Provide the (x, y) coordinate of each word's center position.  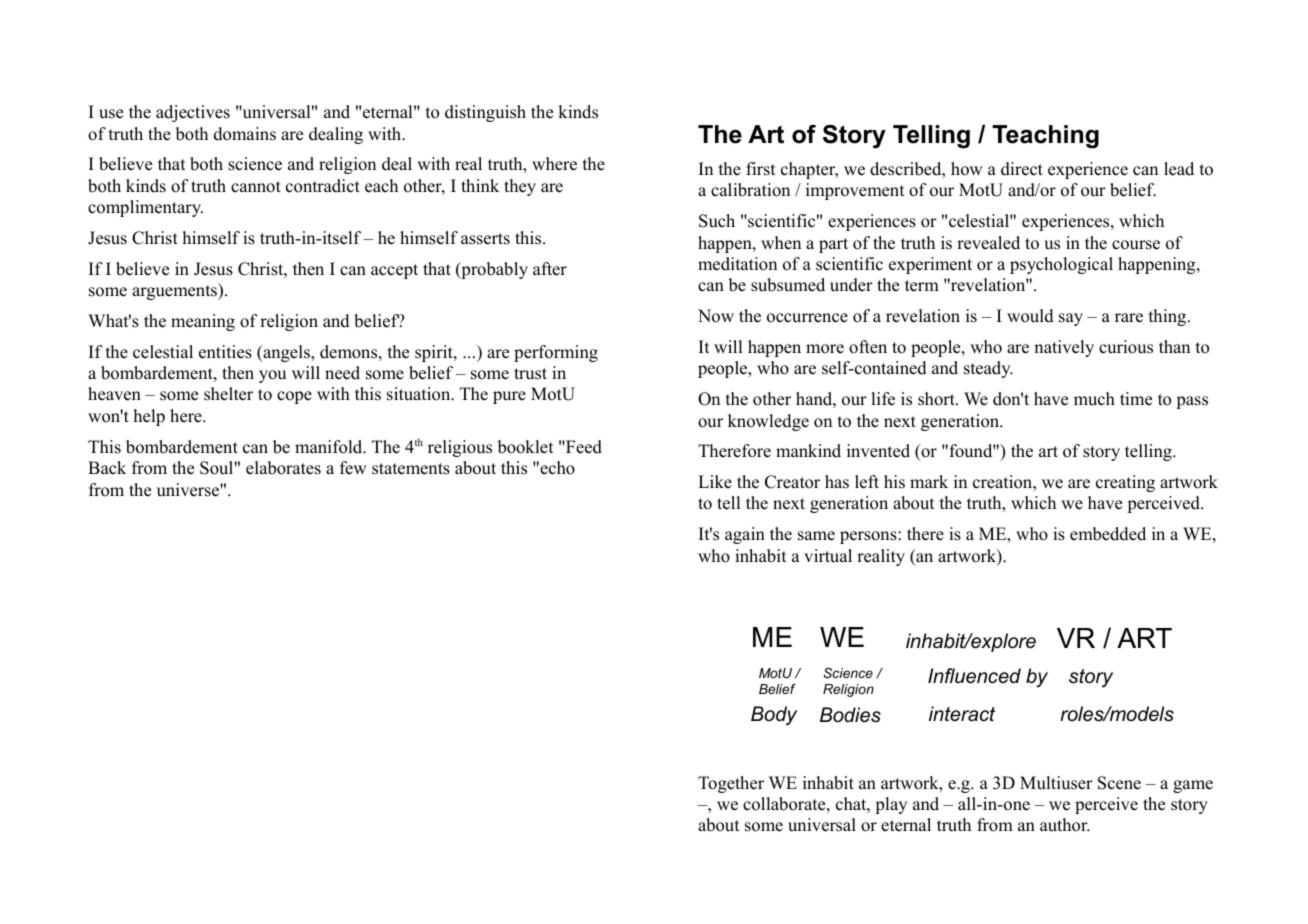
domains (245, 134)
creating (1125, 483)
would (1030, 316)
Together (731, 784)
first (761, 169)
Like (715, 482)
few (353, 468)
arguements (175, 291)
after (550, 269)
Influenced (974, 676)
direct (1022, 169)
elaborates (283, 468)
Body (774, 716)
